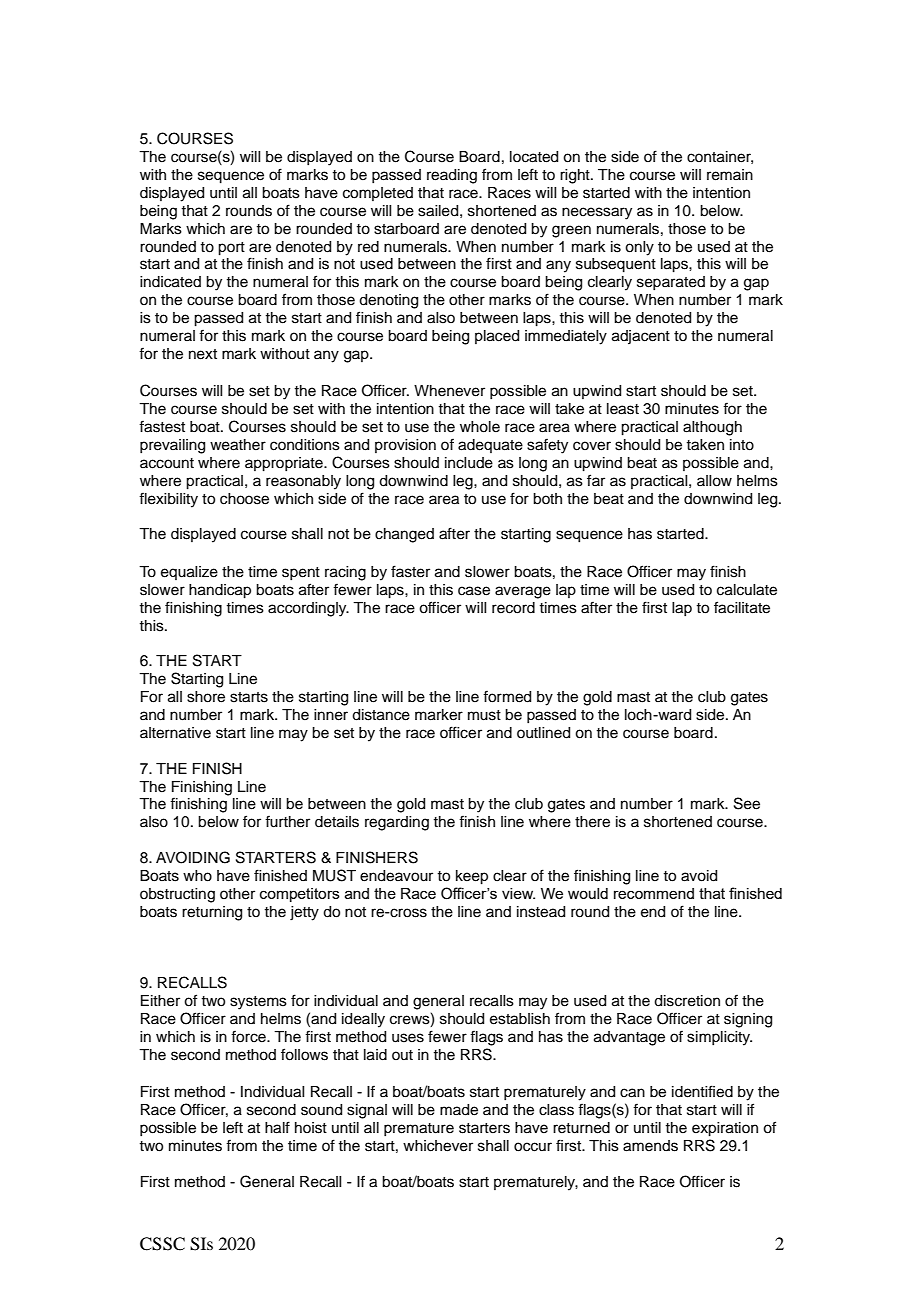  What do you see at coordinates (231, 249) in the screenshot?
I see `port` at bounding box center [231, 249].
